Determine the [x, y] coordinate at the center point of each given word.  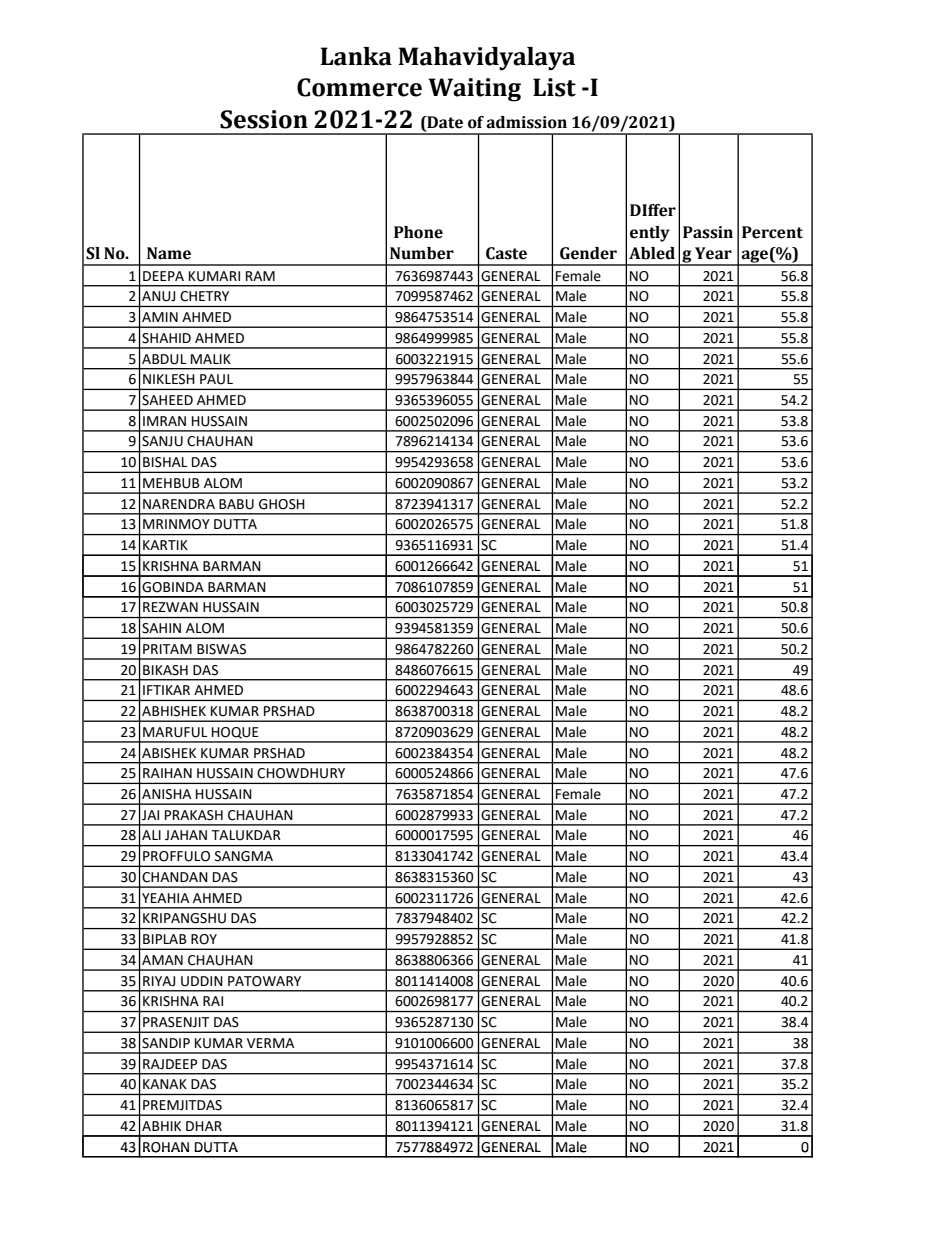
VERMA [270, 1043]
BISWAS [221, 649]
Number [422, 253]
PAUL [216, 379]
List [554, 87]
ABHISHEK [174, 711]
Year [713, 253]
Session [264, 119]
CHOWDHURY [301, 773]
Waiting [474, 90]
